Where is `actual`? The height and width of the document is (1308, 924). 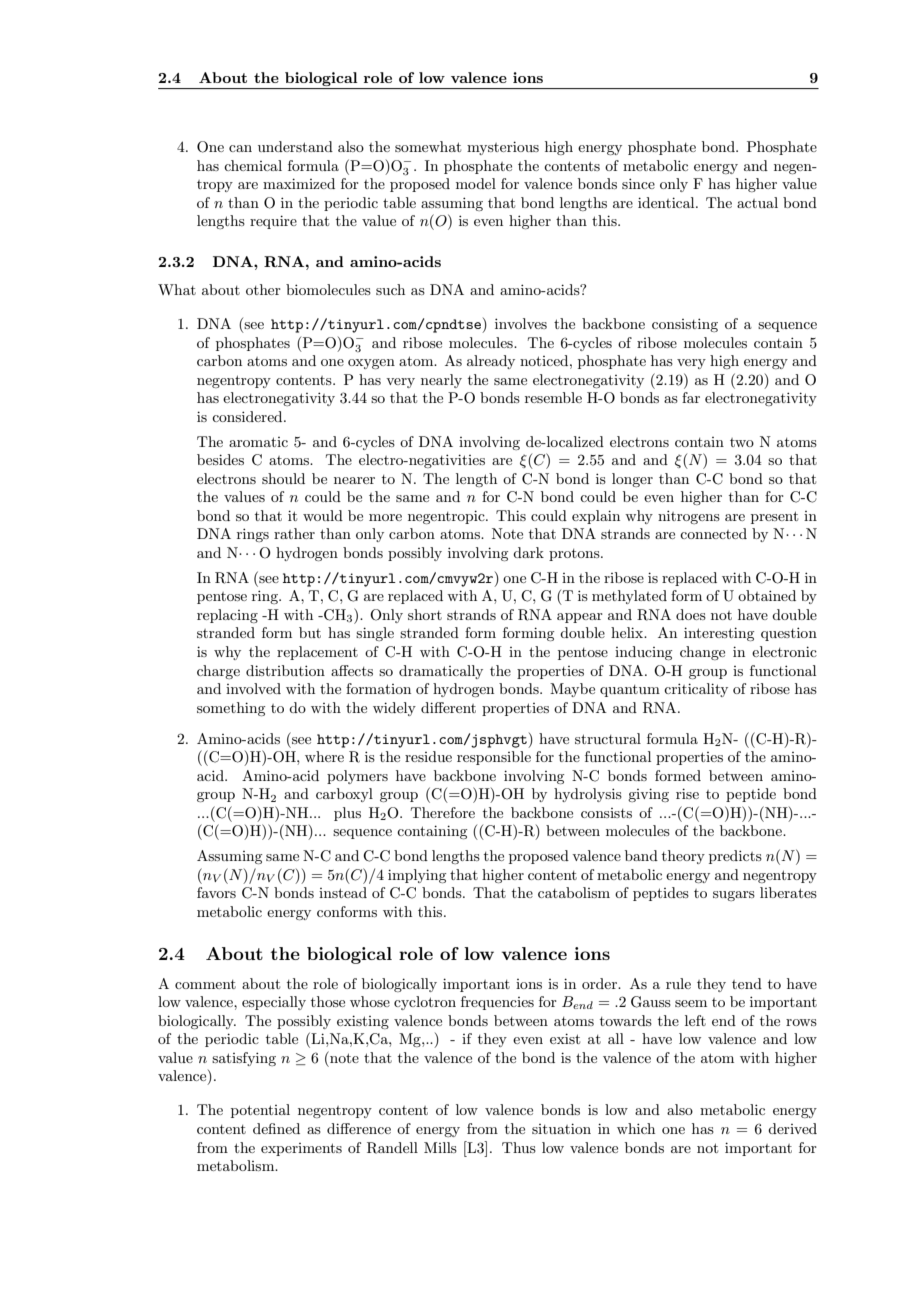 actual is located at coordinates (757, 202).
